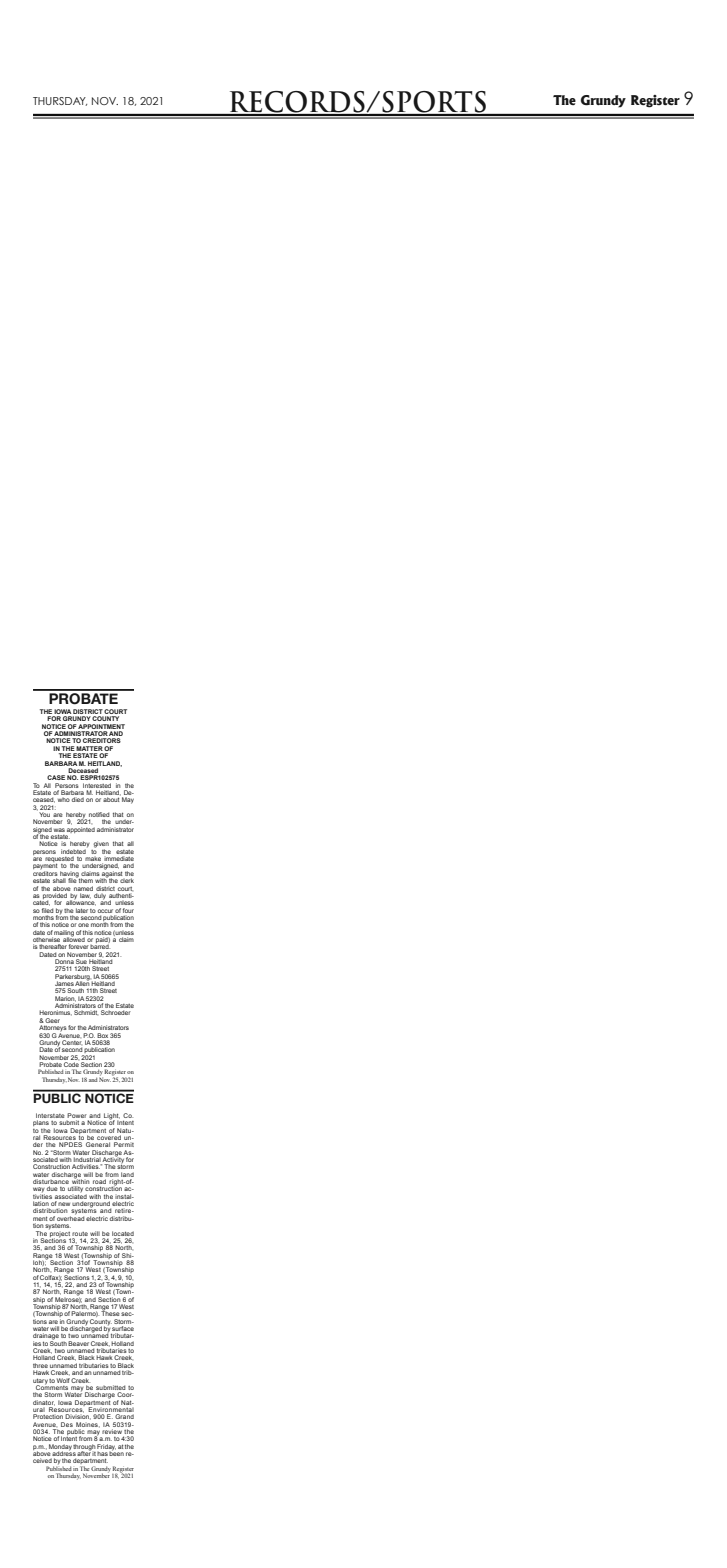 The height and width of the screenshot is (1568, 727). Describe the element at coordinates (56, 777) in the screenshot. I see `CASE` at that location.
